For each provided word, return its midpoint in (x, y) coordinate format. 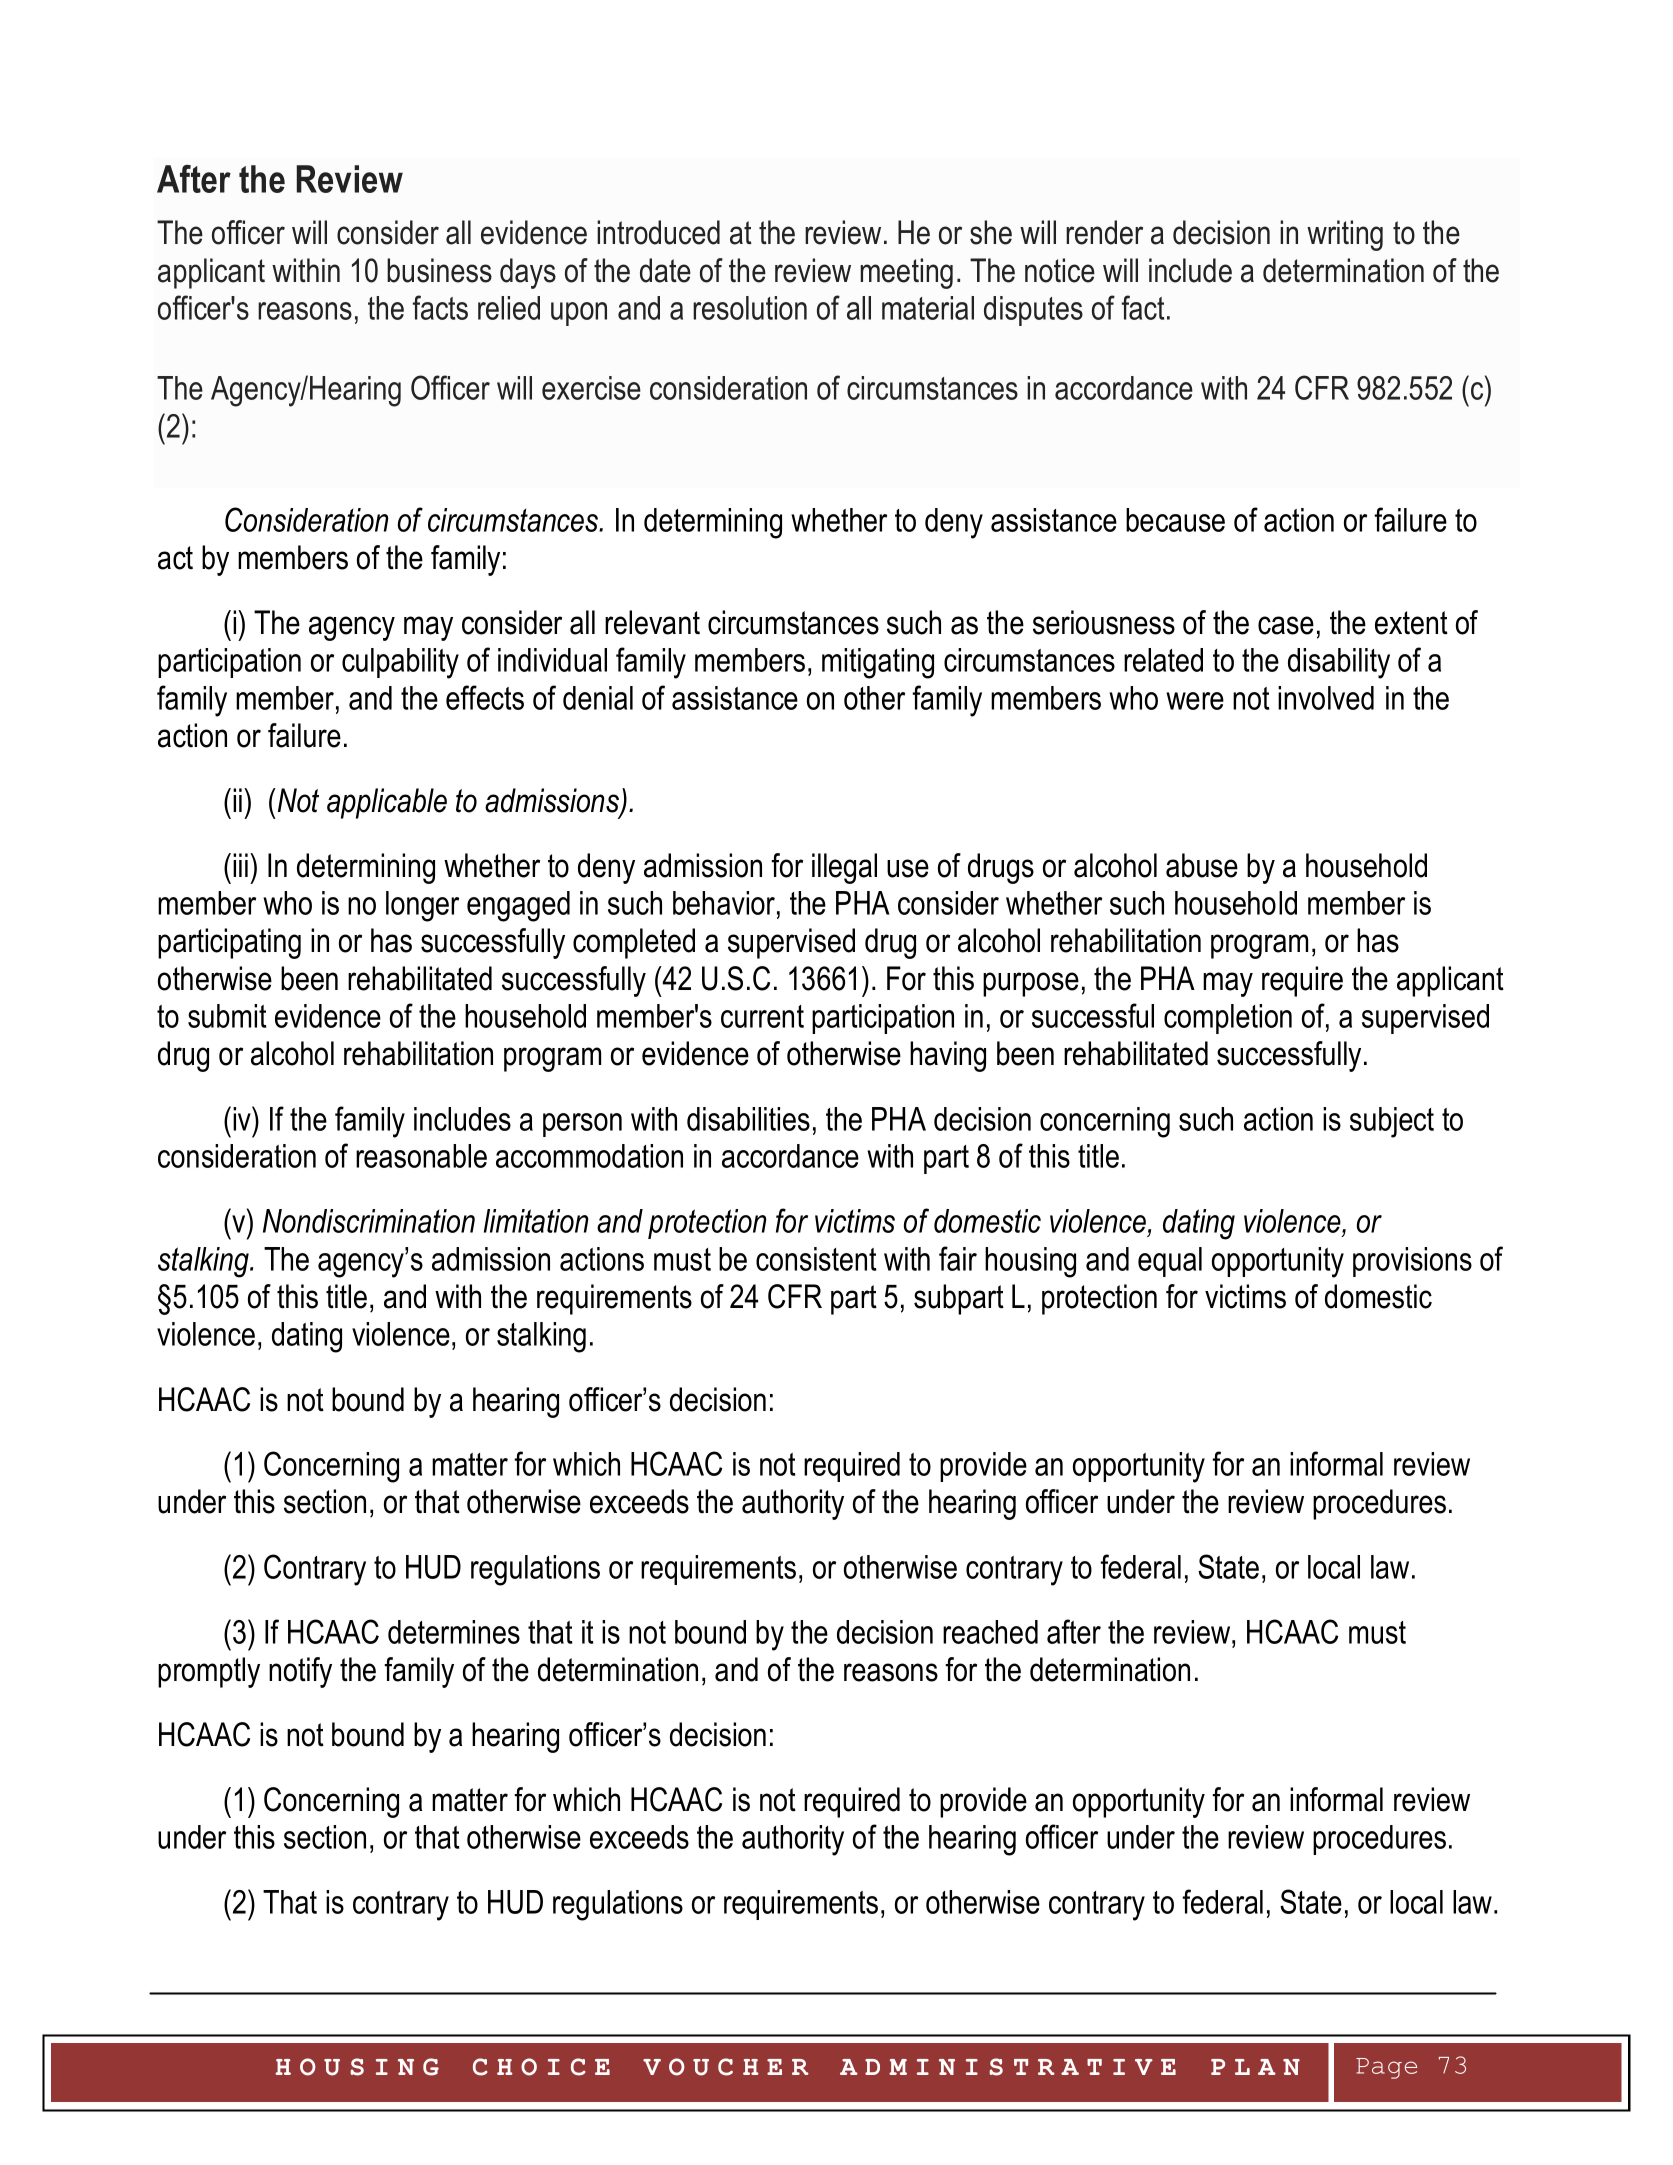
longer (422, 906)
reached (990, 1632)
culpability (400, 663)
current (762, 1016)
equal (1170, 1262)
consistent (816, 1259)
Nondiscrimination (369, 1221)
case (1286, 625)
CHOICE (541, 2067)
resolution (750, 308)
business (439, 270)
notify (300, 1672)
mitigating (878, 663)
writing (1345, 235)
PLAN (1255, 2067)
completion (1228, 1019)
